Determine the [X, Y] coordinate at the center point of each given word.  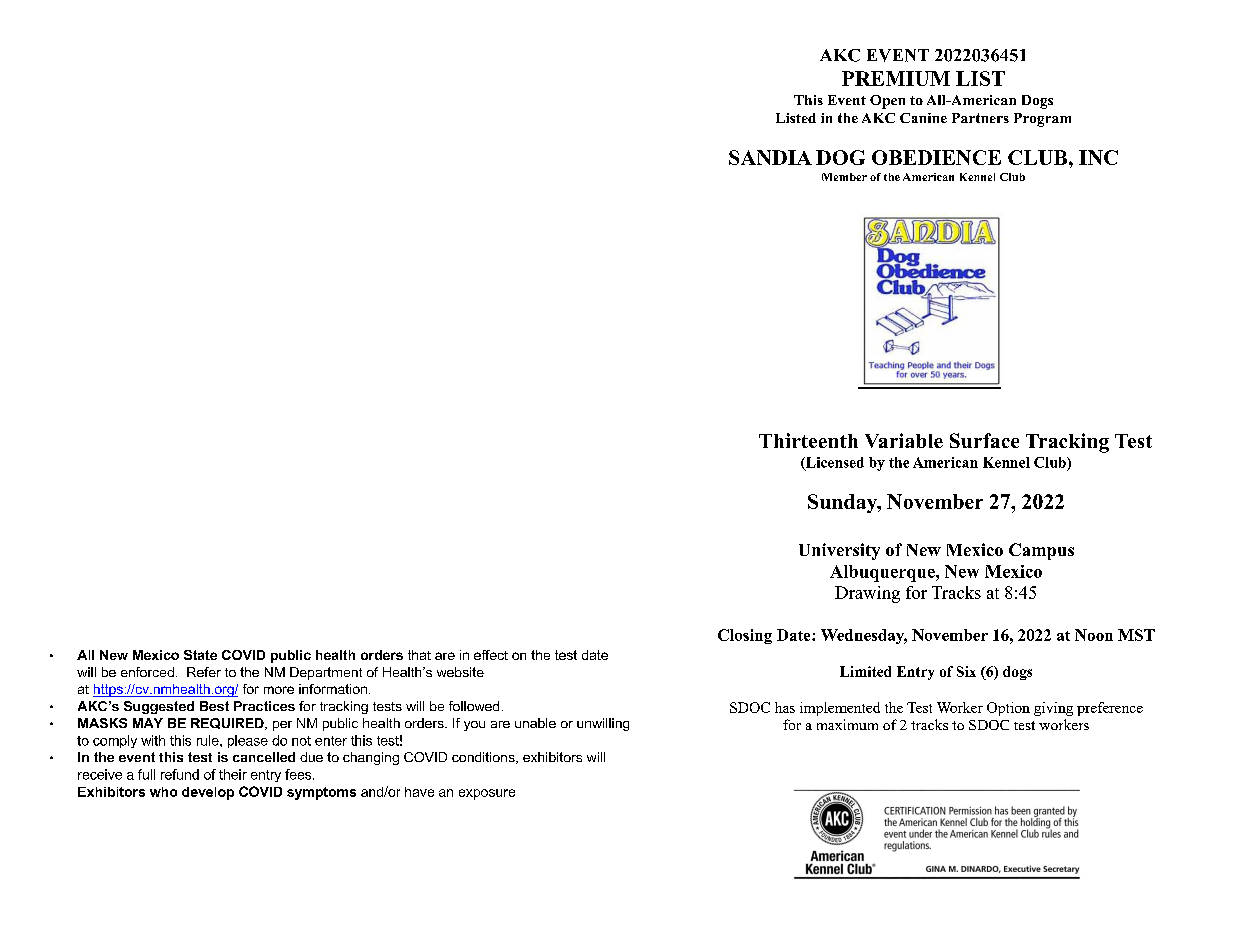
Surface [984, 440]
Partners [980, 118]
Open [887, 102]
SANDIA [770, 157]
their [233, 774]
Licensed [834, 463]
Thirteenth [808, 440]
